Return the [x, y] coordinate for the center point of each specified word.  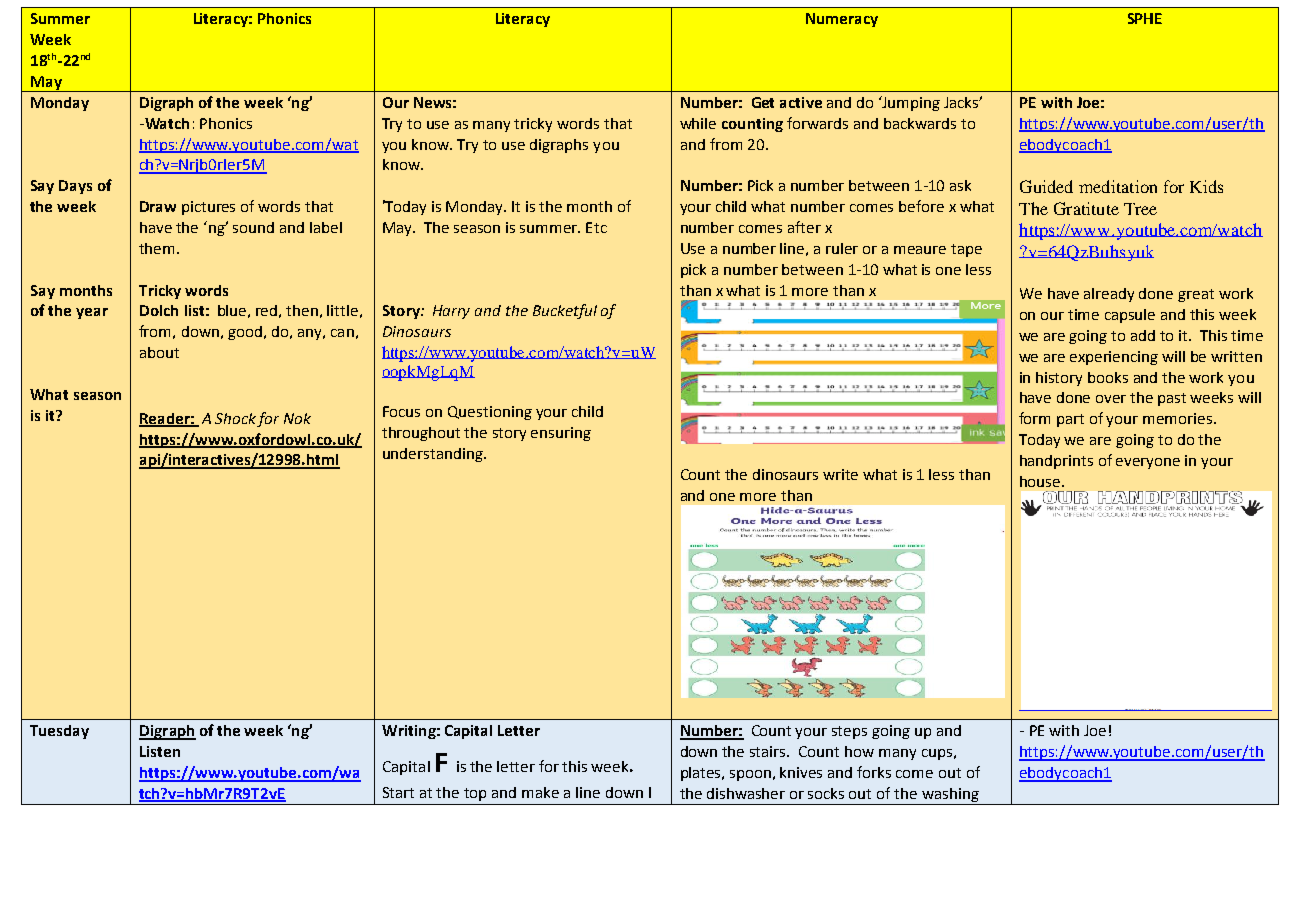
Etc [596, 227]
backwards [920, 123]
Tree [1140, 209]
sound [253, 227]
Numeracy [842, 20]
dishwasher [746, 793]
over [1111, 399]
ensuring [561, 434]
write [840, 474]
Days [75, 187]
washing [950, 795]
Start [398, 792]
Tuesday [59, 732]
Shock [236, 420]
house [1041, 481]
